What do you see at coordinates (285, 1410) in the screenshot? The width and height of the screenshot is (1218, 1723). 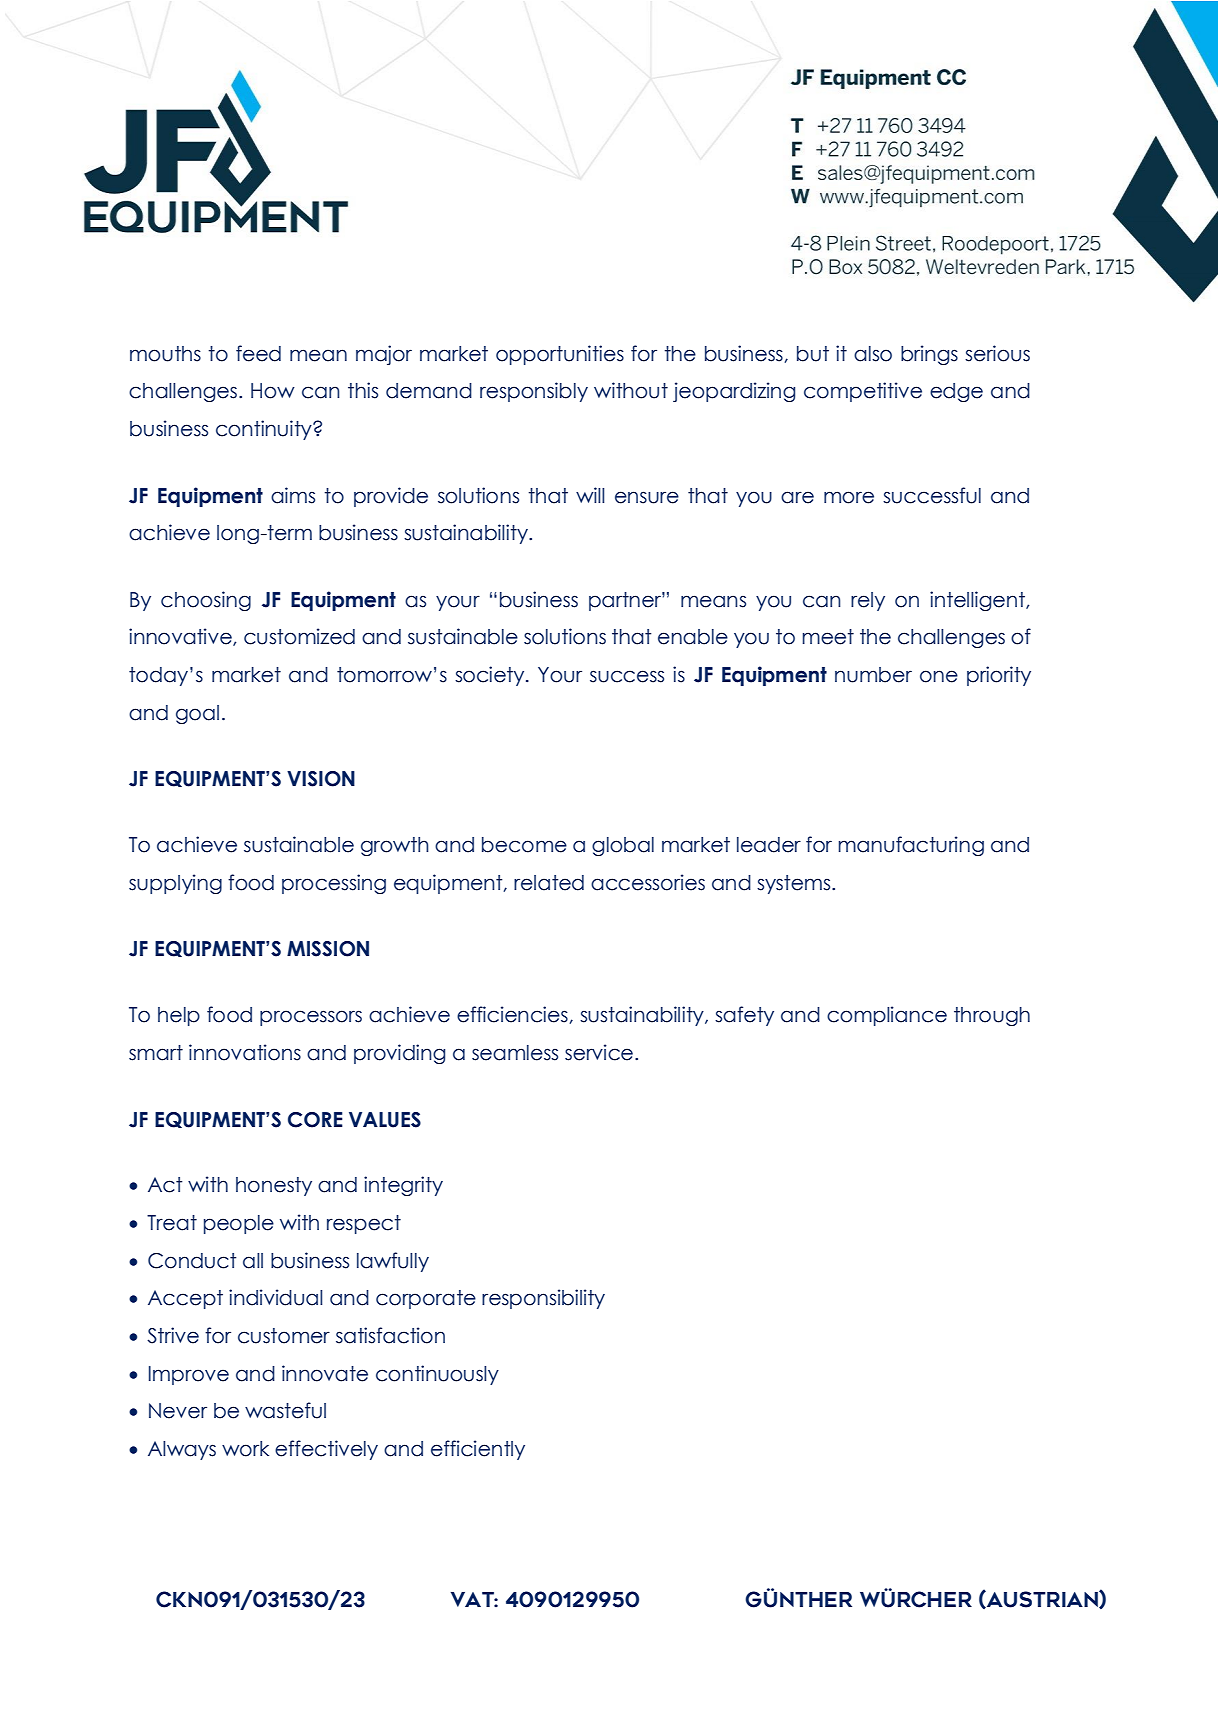 I see `wasteful` at bounding box center [285, 1410].
